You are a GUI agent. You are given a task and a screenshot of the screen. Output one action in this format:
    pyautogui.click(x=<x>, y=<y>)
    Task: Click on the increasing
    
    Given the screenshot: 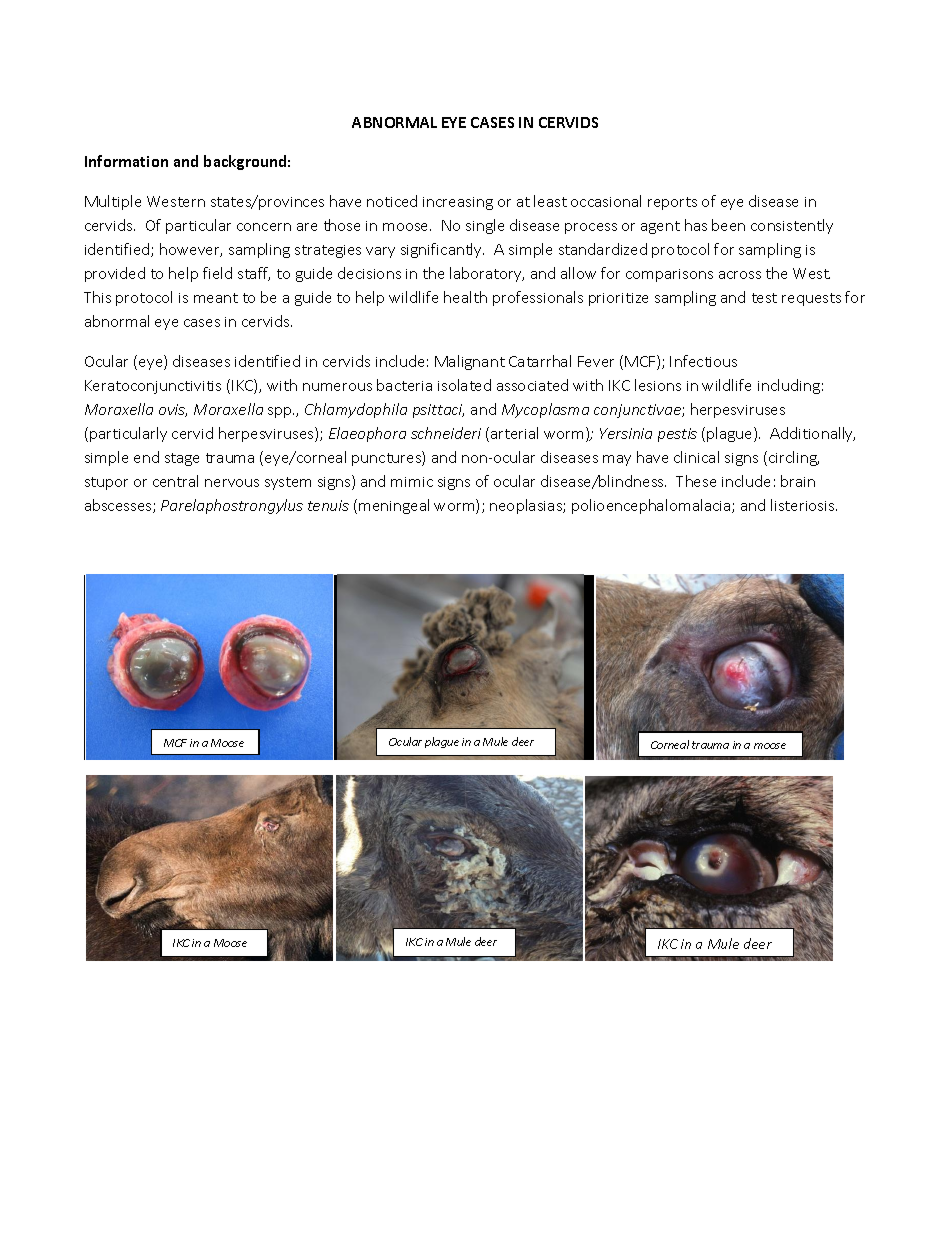 What is the action you would take?
    pyautogui.click(x=458, y=203)
